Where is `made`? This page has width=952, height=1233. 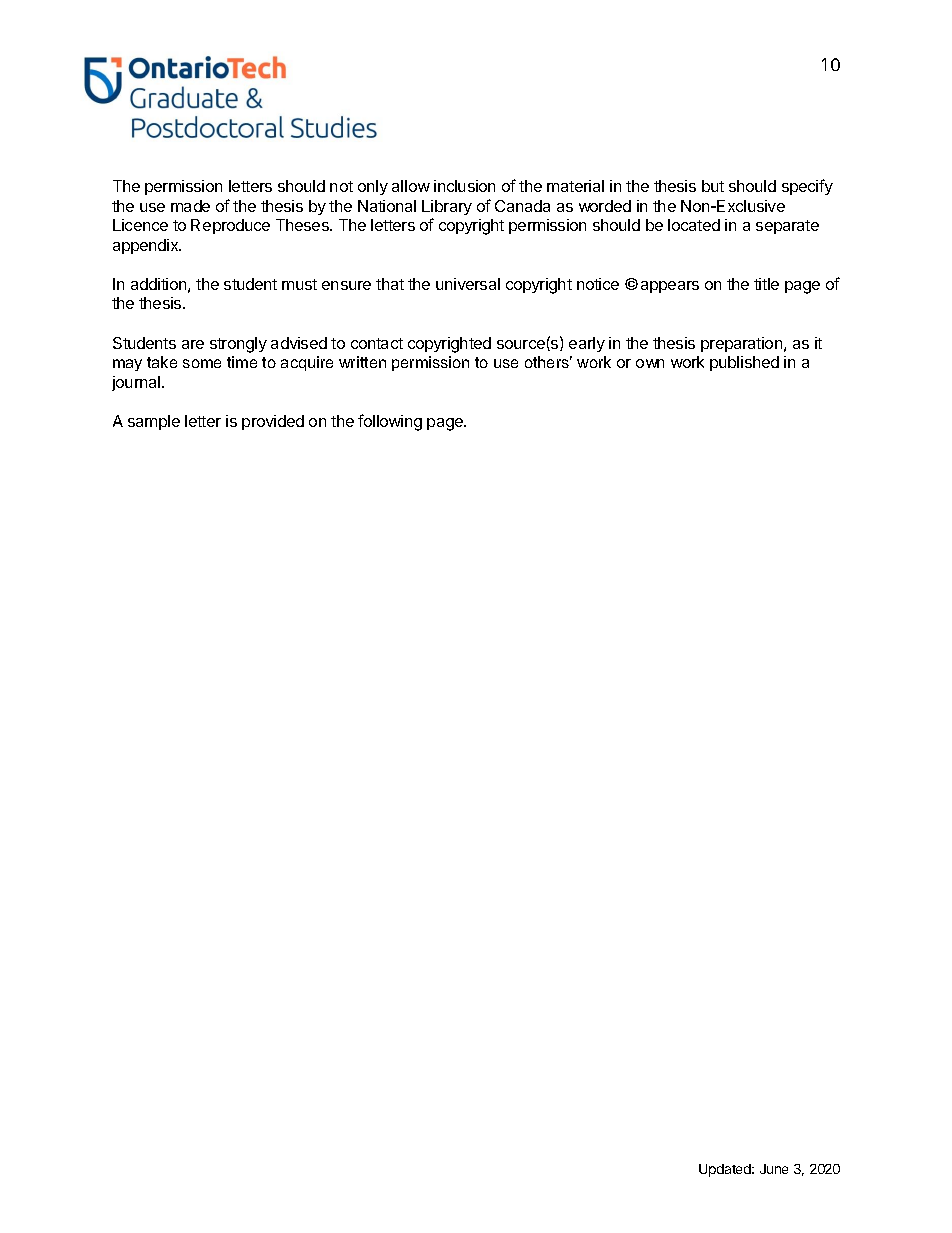
made is located at coordinates (190, 206).
